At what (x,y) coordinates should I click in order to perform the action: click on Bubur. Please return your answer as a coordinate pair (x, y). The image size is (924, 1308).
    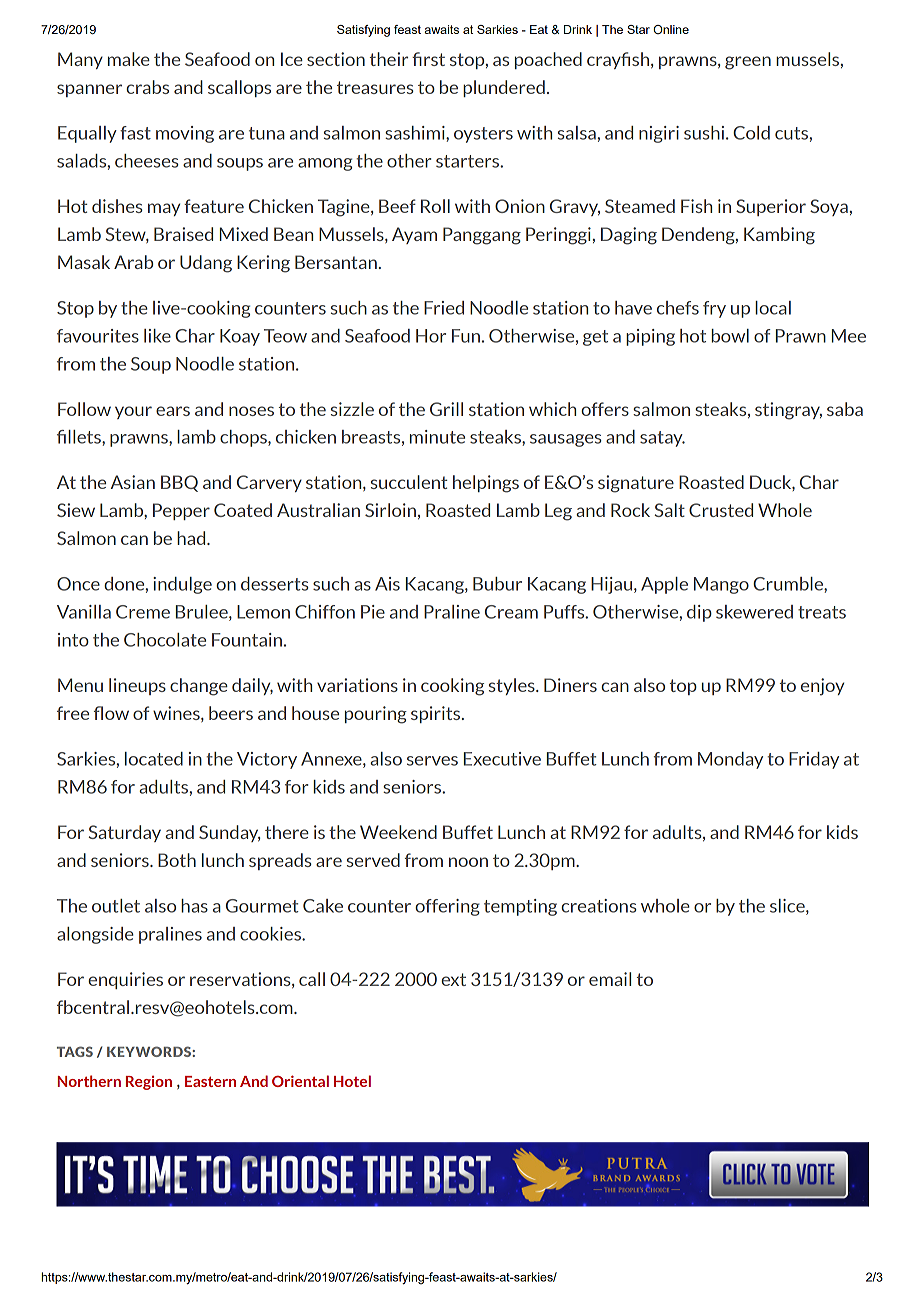
    Looking at the image, I should click on (497, 584).
